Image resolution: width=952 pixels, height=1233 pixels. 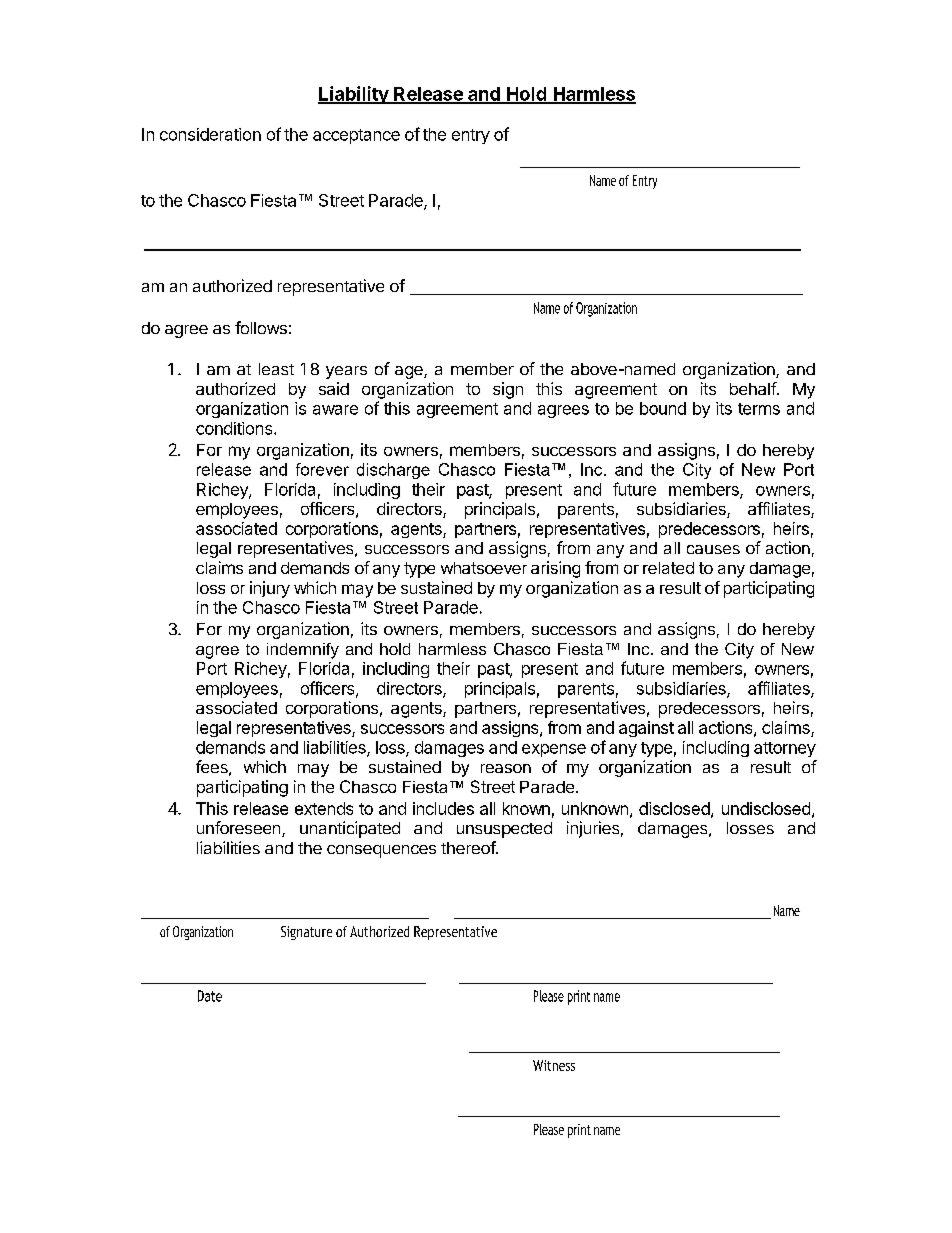 What do you see at coordinates (504, 830) in the image?
I see `unsuspected` at bounding box center [504, 830].
